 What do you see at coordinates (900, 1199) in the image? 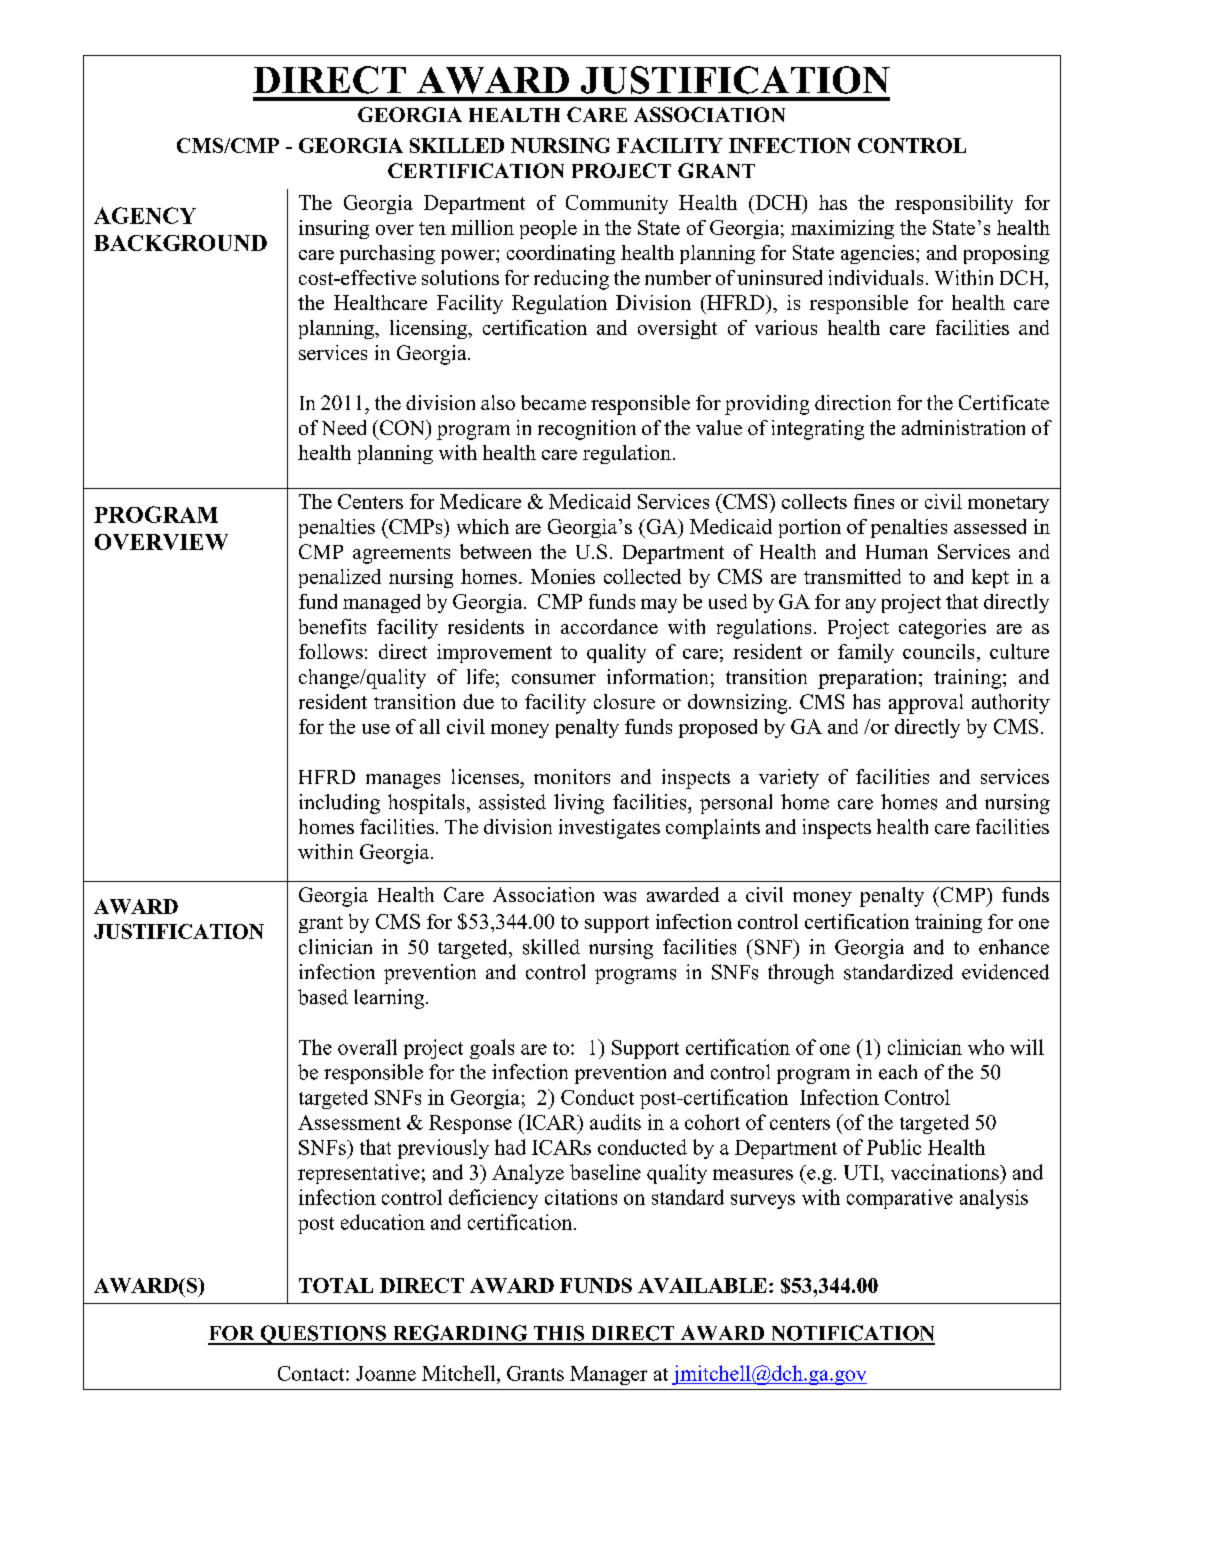
I see `comparative` at bounding box center [900, 1199].
